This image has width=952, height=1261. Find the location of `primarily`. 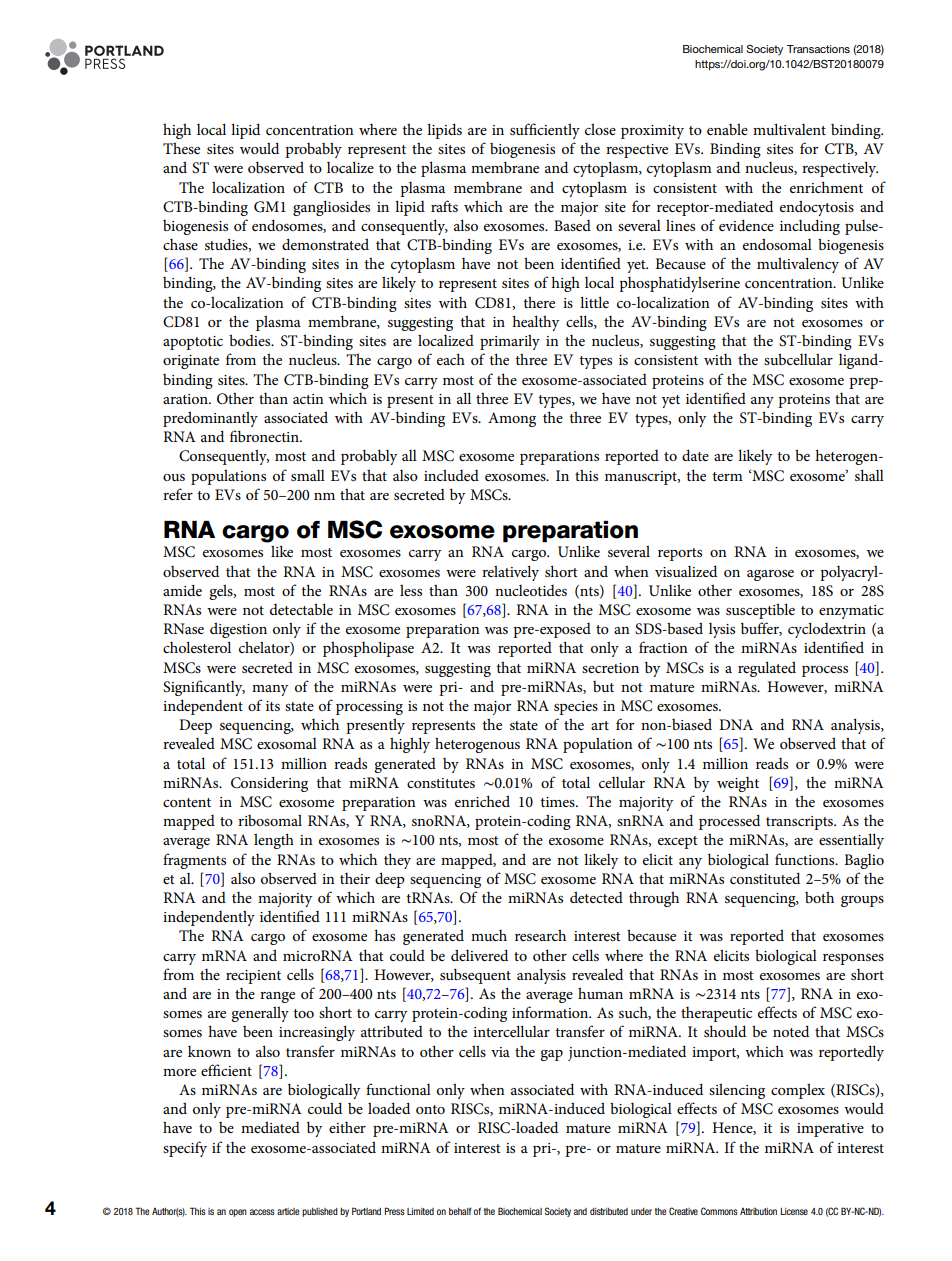

primarily is located at coordinates (510, 342).
